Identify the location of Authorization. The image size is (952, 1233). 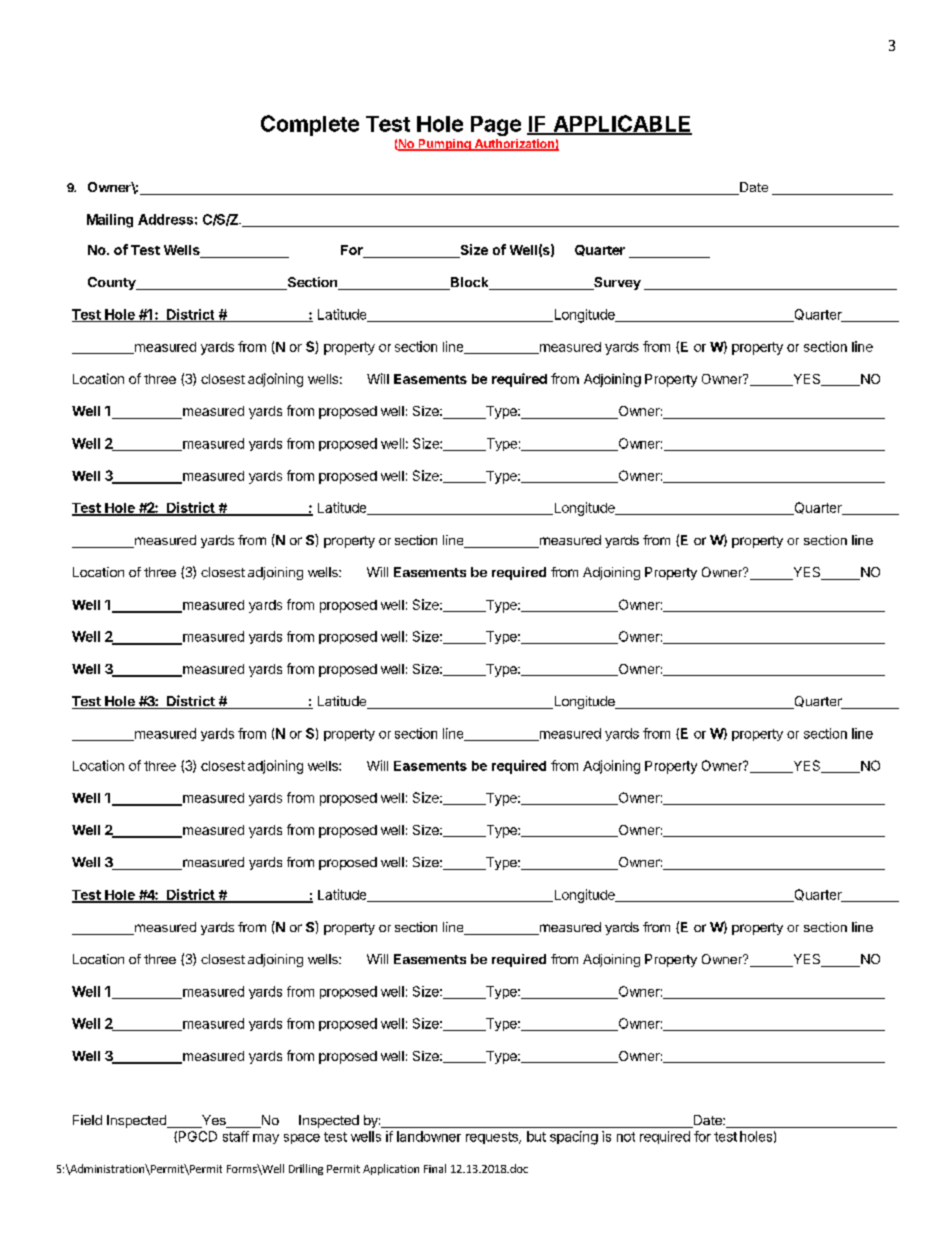
(514, 145).
